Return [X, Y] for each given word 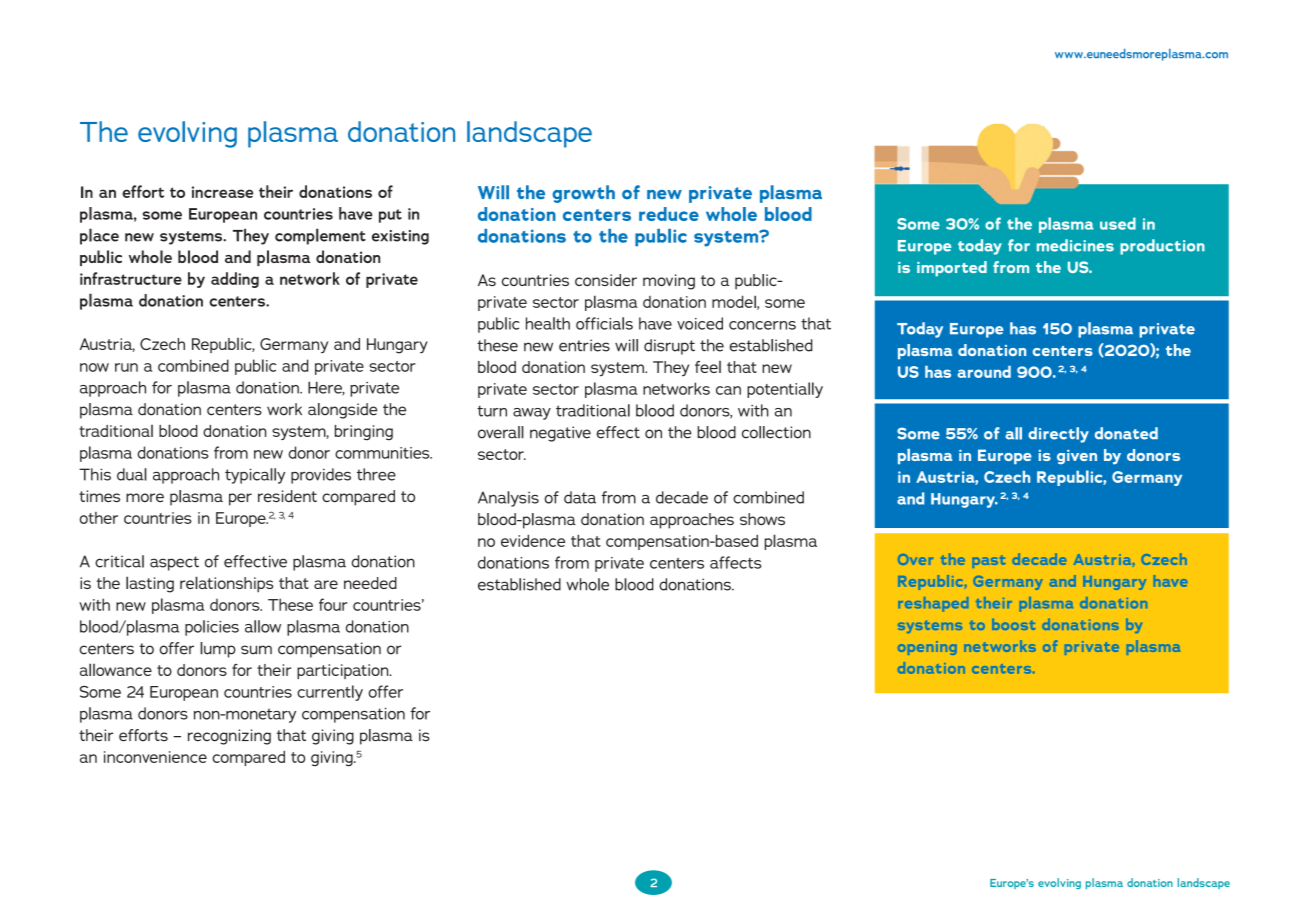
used [1118, 223]
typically [255, 476]
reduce [669, 214]
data [580, 497]
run [126, 367]
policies [212, 628]
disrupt [669, 347]
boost [1013, 624]
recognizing [229, 737]
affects [735, 562]
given [1077, 457]
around [984, 372]
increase [222, 192]
